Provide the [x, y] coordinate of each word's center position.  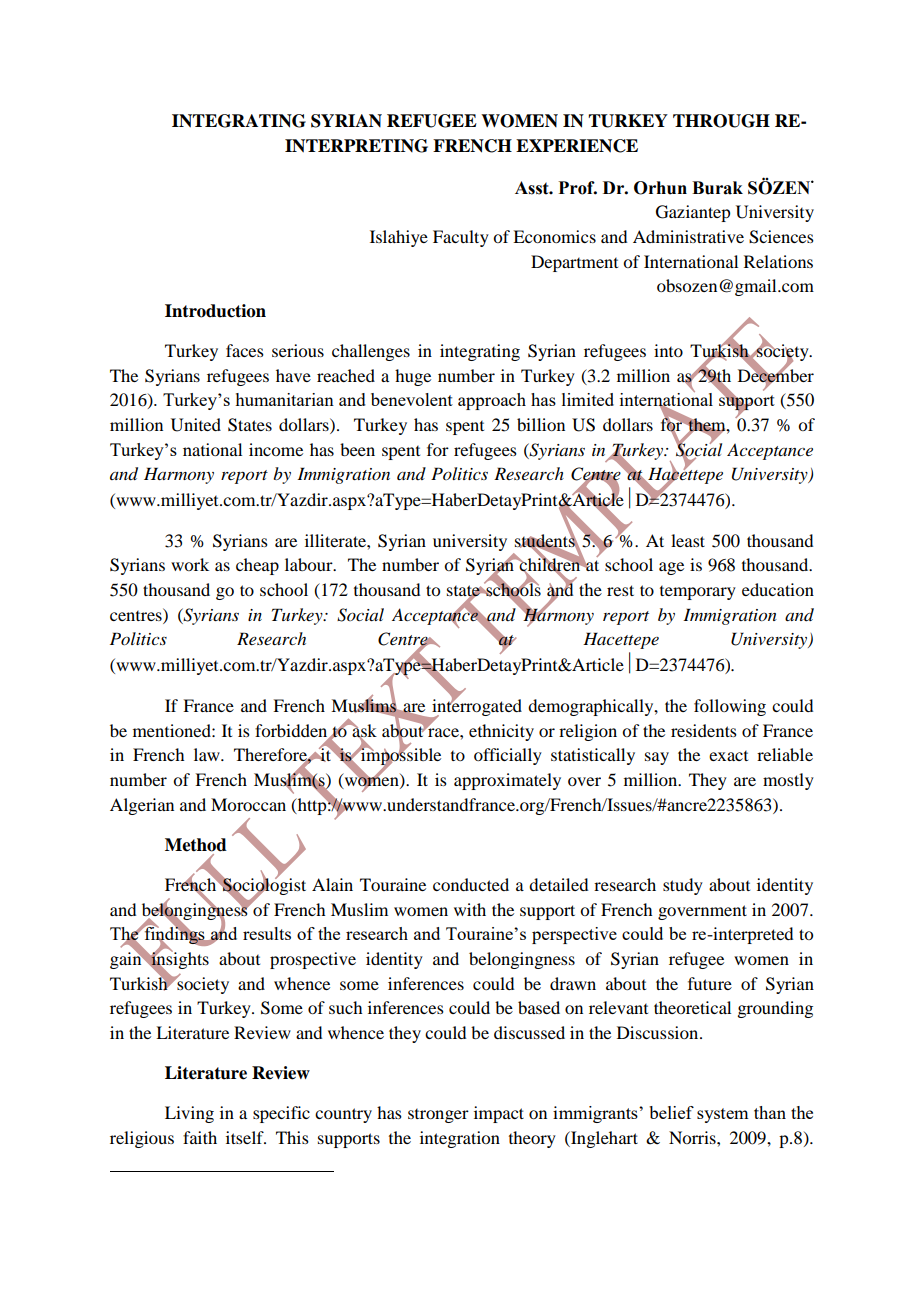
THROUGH [721, 121]
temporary [698, 593]
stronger [438, 1116]
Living [189, 1114]
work [190, 564]
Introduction [215, 311]
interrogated [476, 707]
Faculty [461, 238]
